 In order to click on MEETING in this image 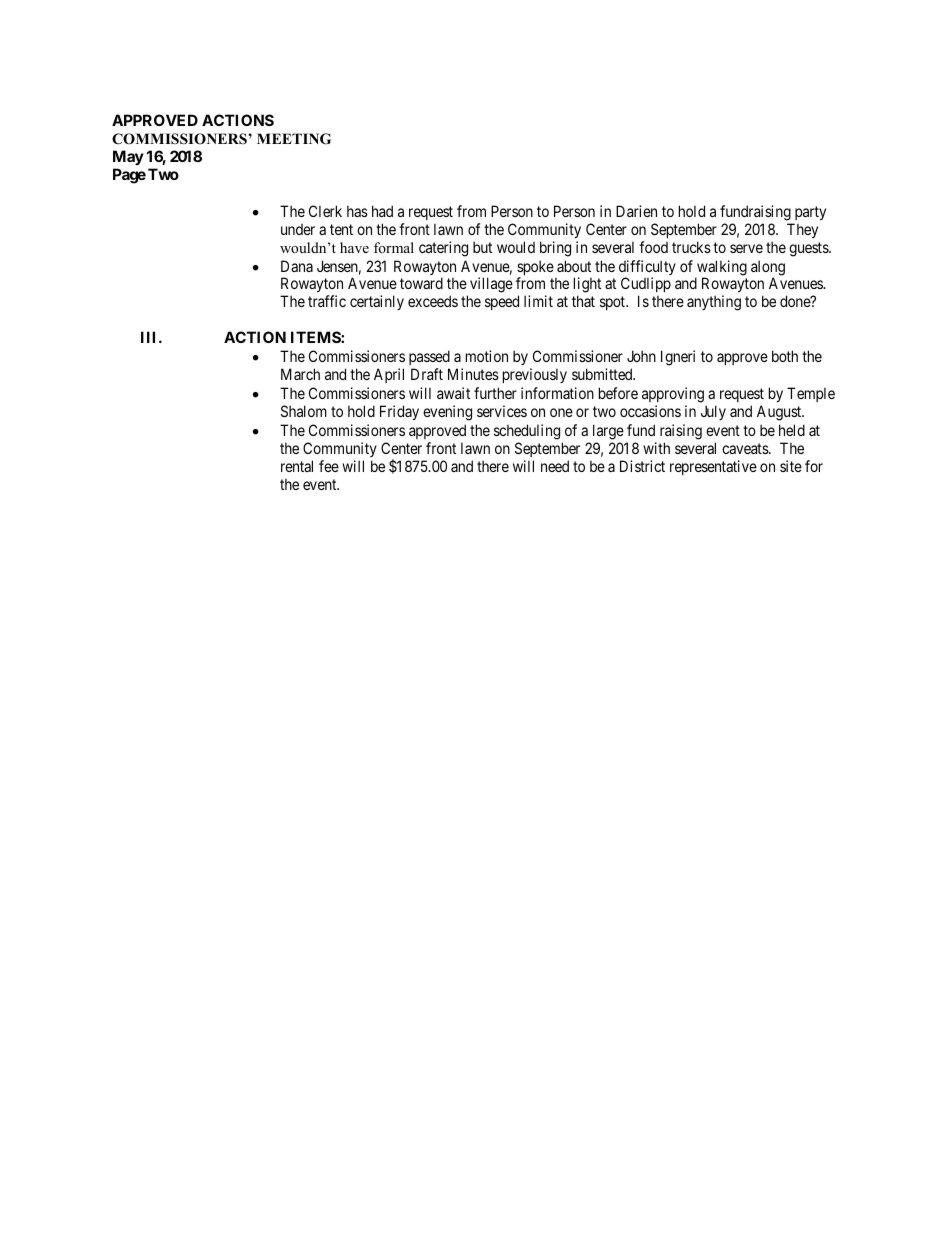, I will do `click(294, 139)`.
